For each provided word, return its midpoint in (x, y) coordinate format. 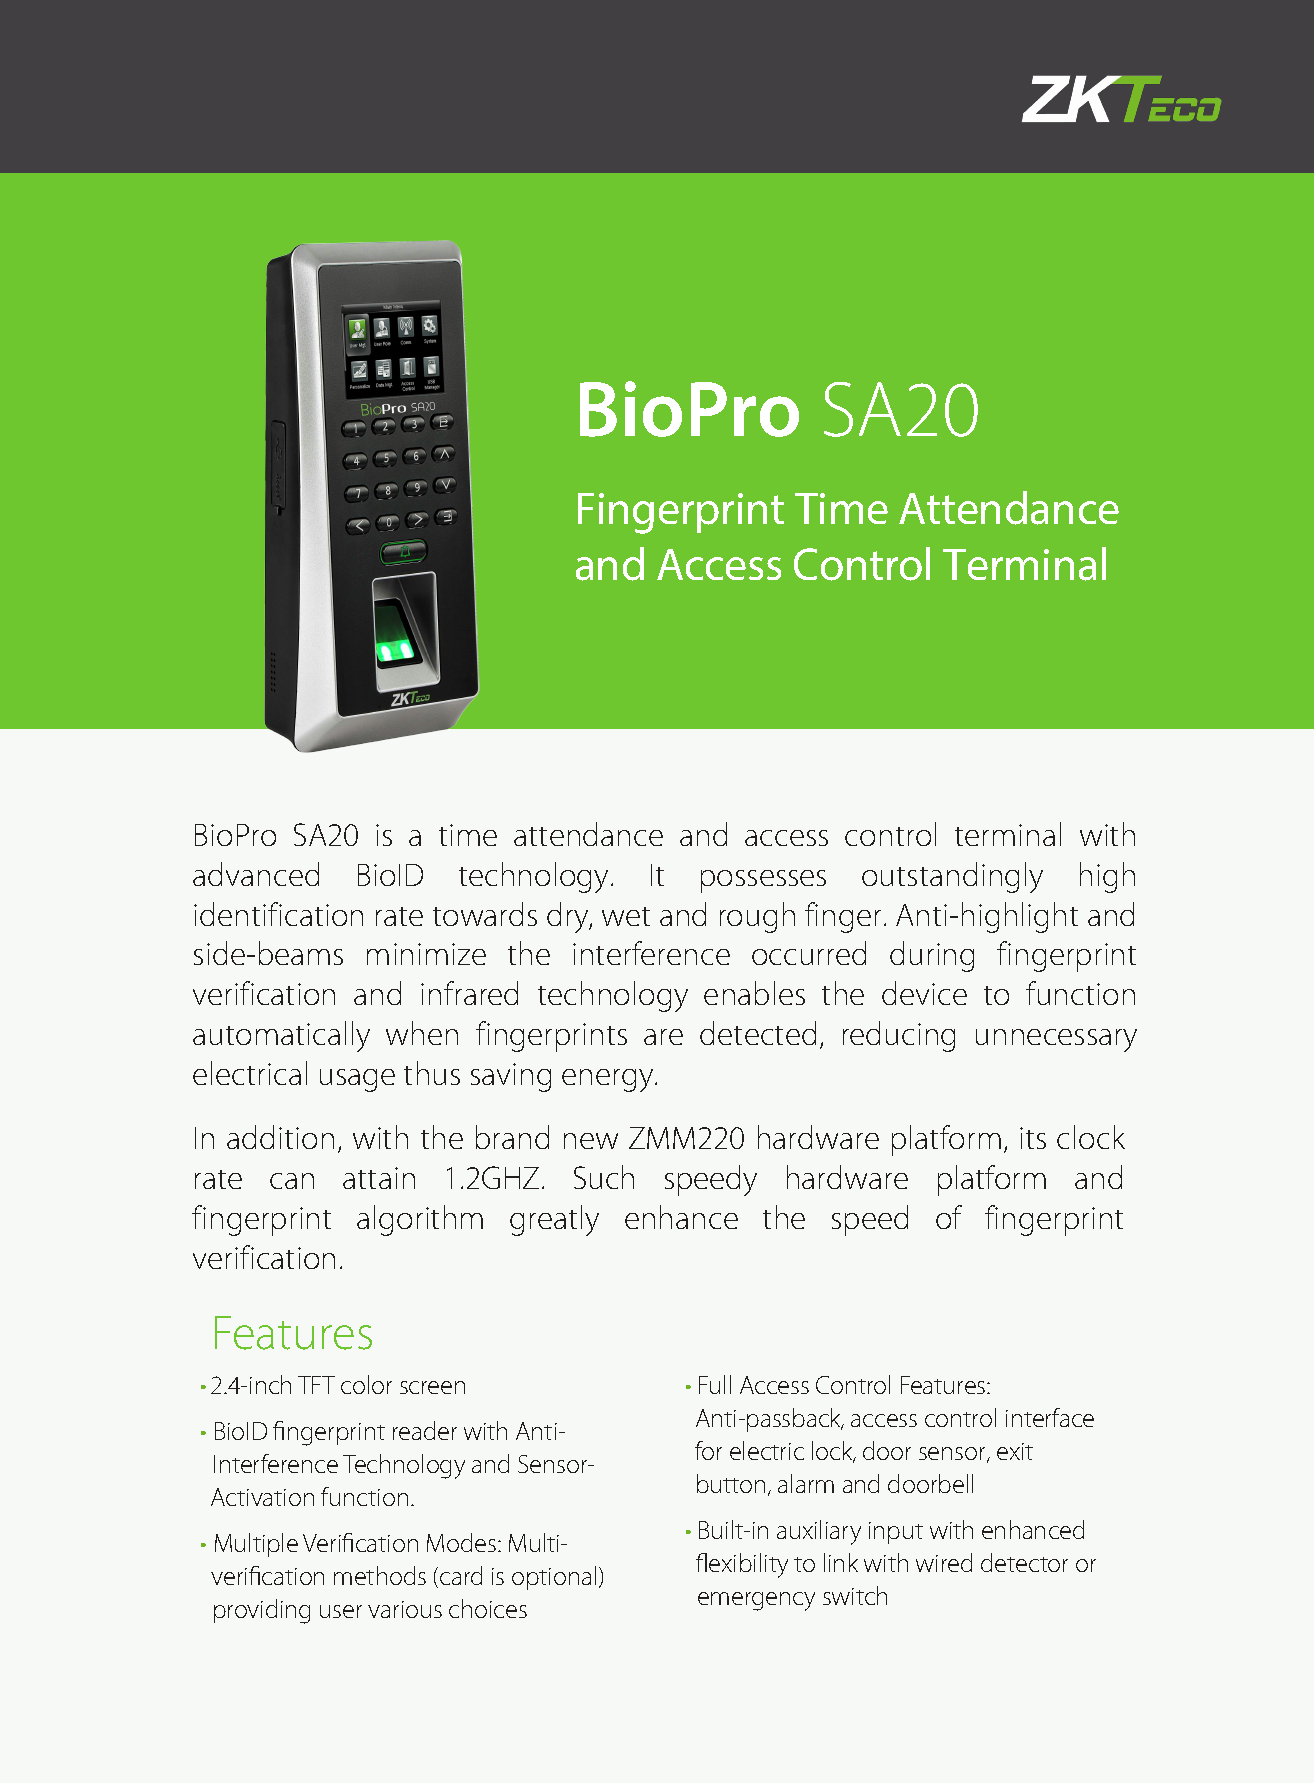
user (341, 1611)
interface (1050, 1417)
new (591, 1141)
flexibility (742, 1565)
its (1033, 1138)
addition (280, 1137)
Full (715, 1384)
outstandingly (952, 877)
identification (278, 914)
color (366, 1384)
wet (626, 916)
